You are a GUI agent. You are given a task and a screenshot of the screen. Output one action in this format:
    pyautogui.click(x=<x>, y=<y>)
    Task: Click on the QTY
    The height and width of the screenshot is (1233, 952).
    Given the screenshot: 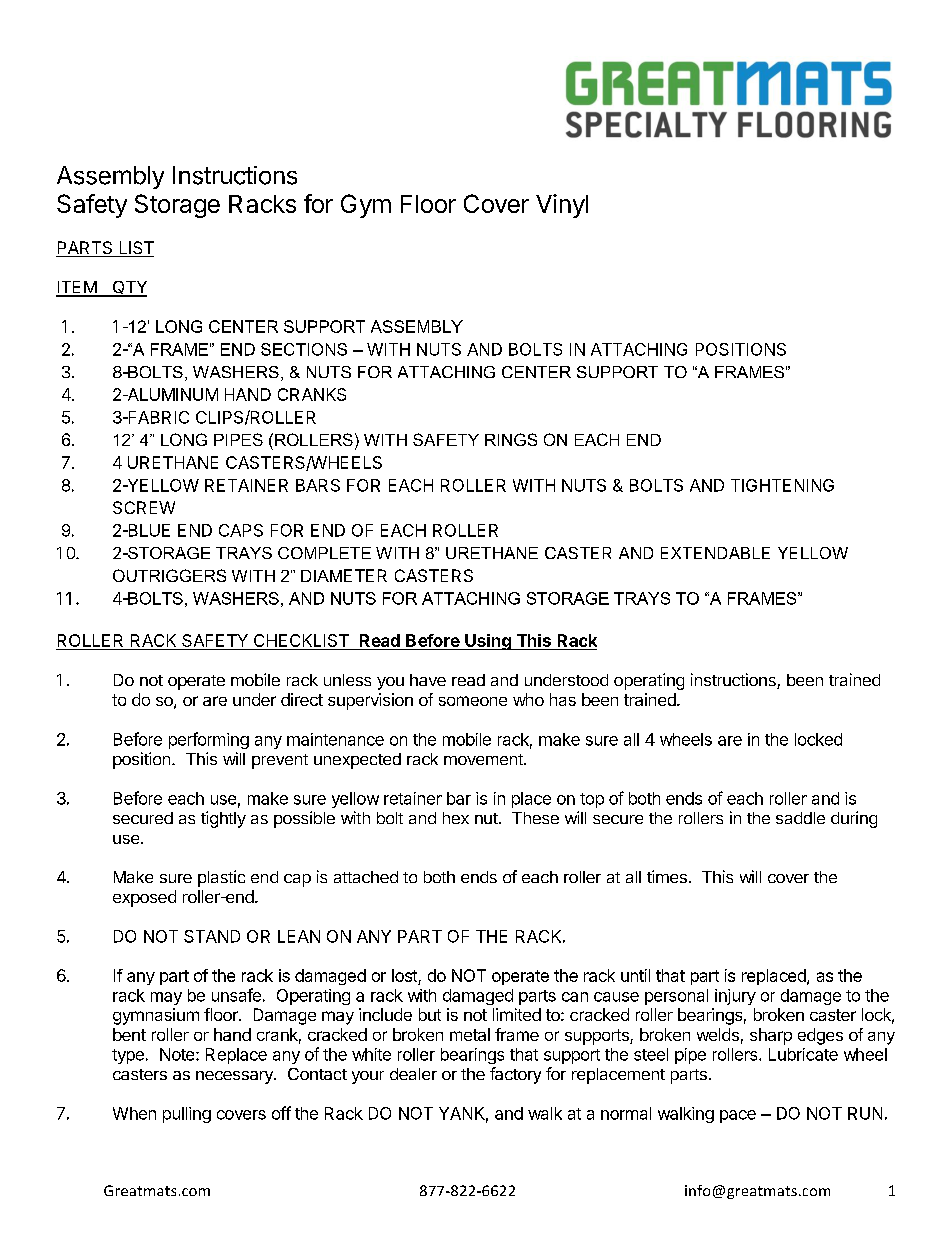 What is the action you would take?
    pyautogui.click(x=128, y=289)
